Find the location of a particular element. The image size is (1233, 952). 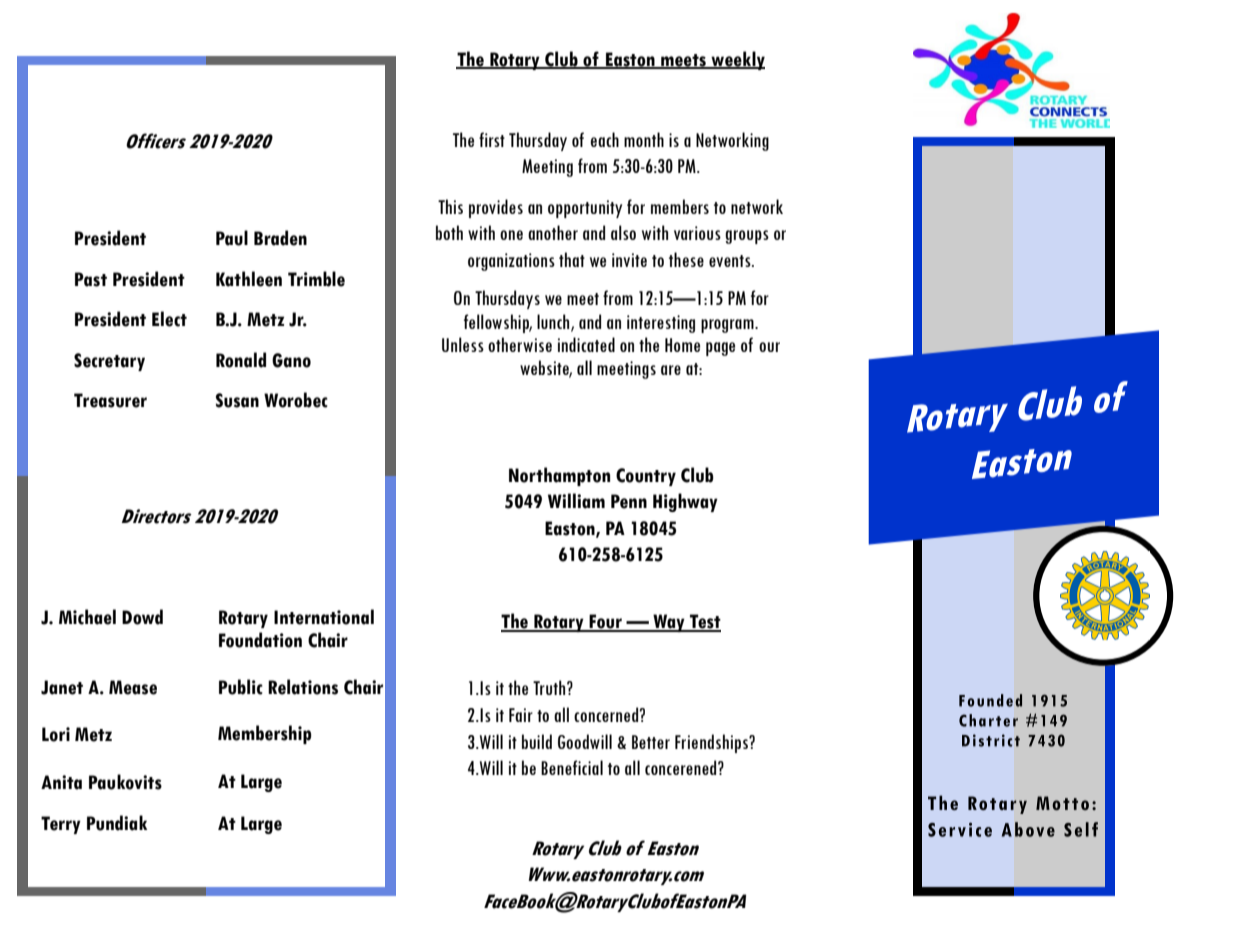

International is located at coordinates (324, 617).
